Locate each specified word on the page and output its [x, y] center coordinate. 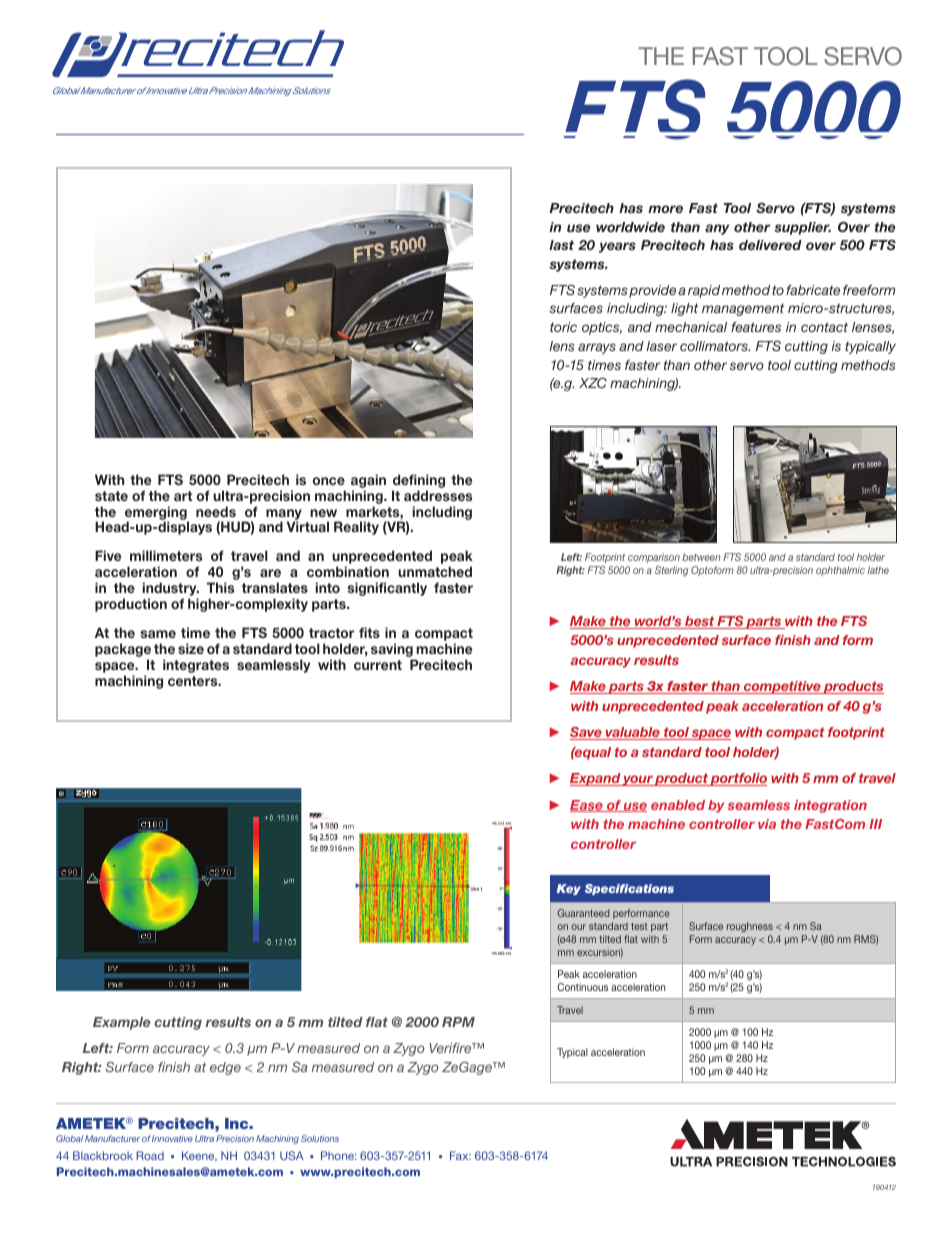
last [561, 245]
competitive [782, 687]
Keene [199, 1156]
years [617, 247]
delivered [770, 245]
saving [393, 651]
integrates [196, 666]
